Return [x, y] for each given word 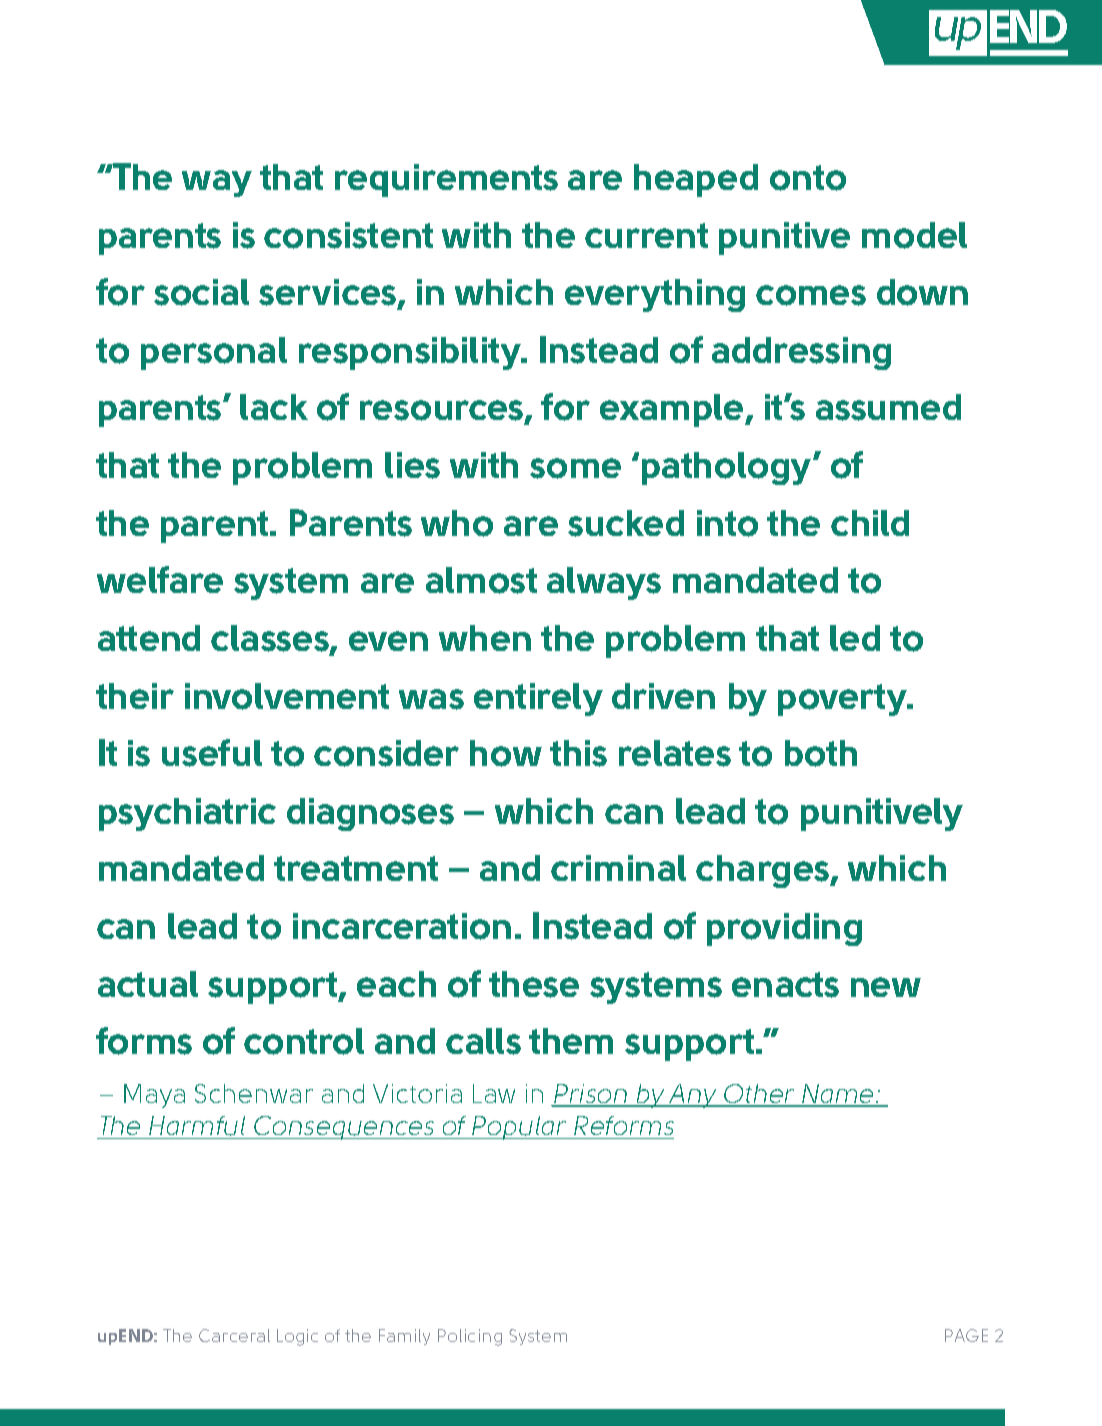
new [886, 987]
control [304, 1041]
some [575, 468]
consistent [348, 235]
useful [212, 753]
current [646, 235]
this [578, 753]
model [914, 235]
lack [274, 407]
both [821, 753]
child [870, 523]
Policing [470, 1337]
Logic [297, 1337]
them [571, 1041]
